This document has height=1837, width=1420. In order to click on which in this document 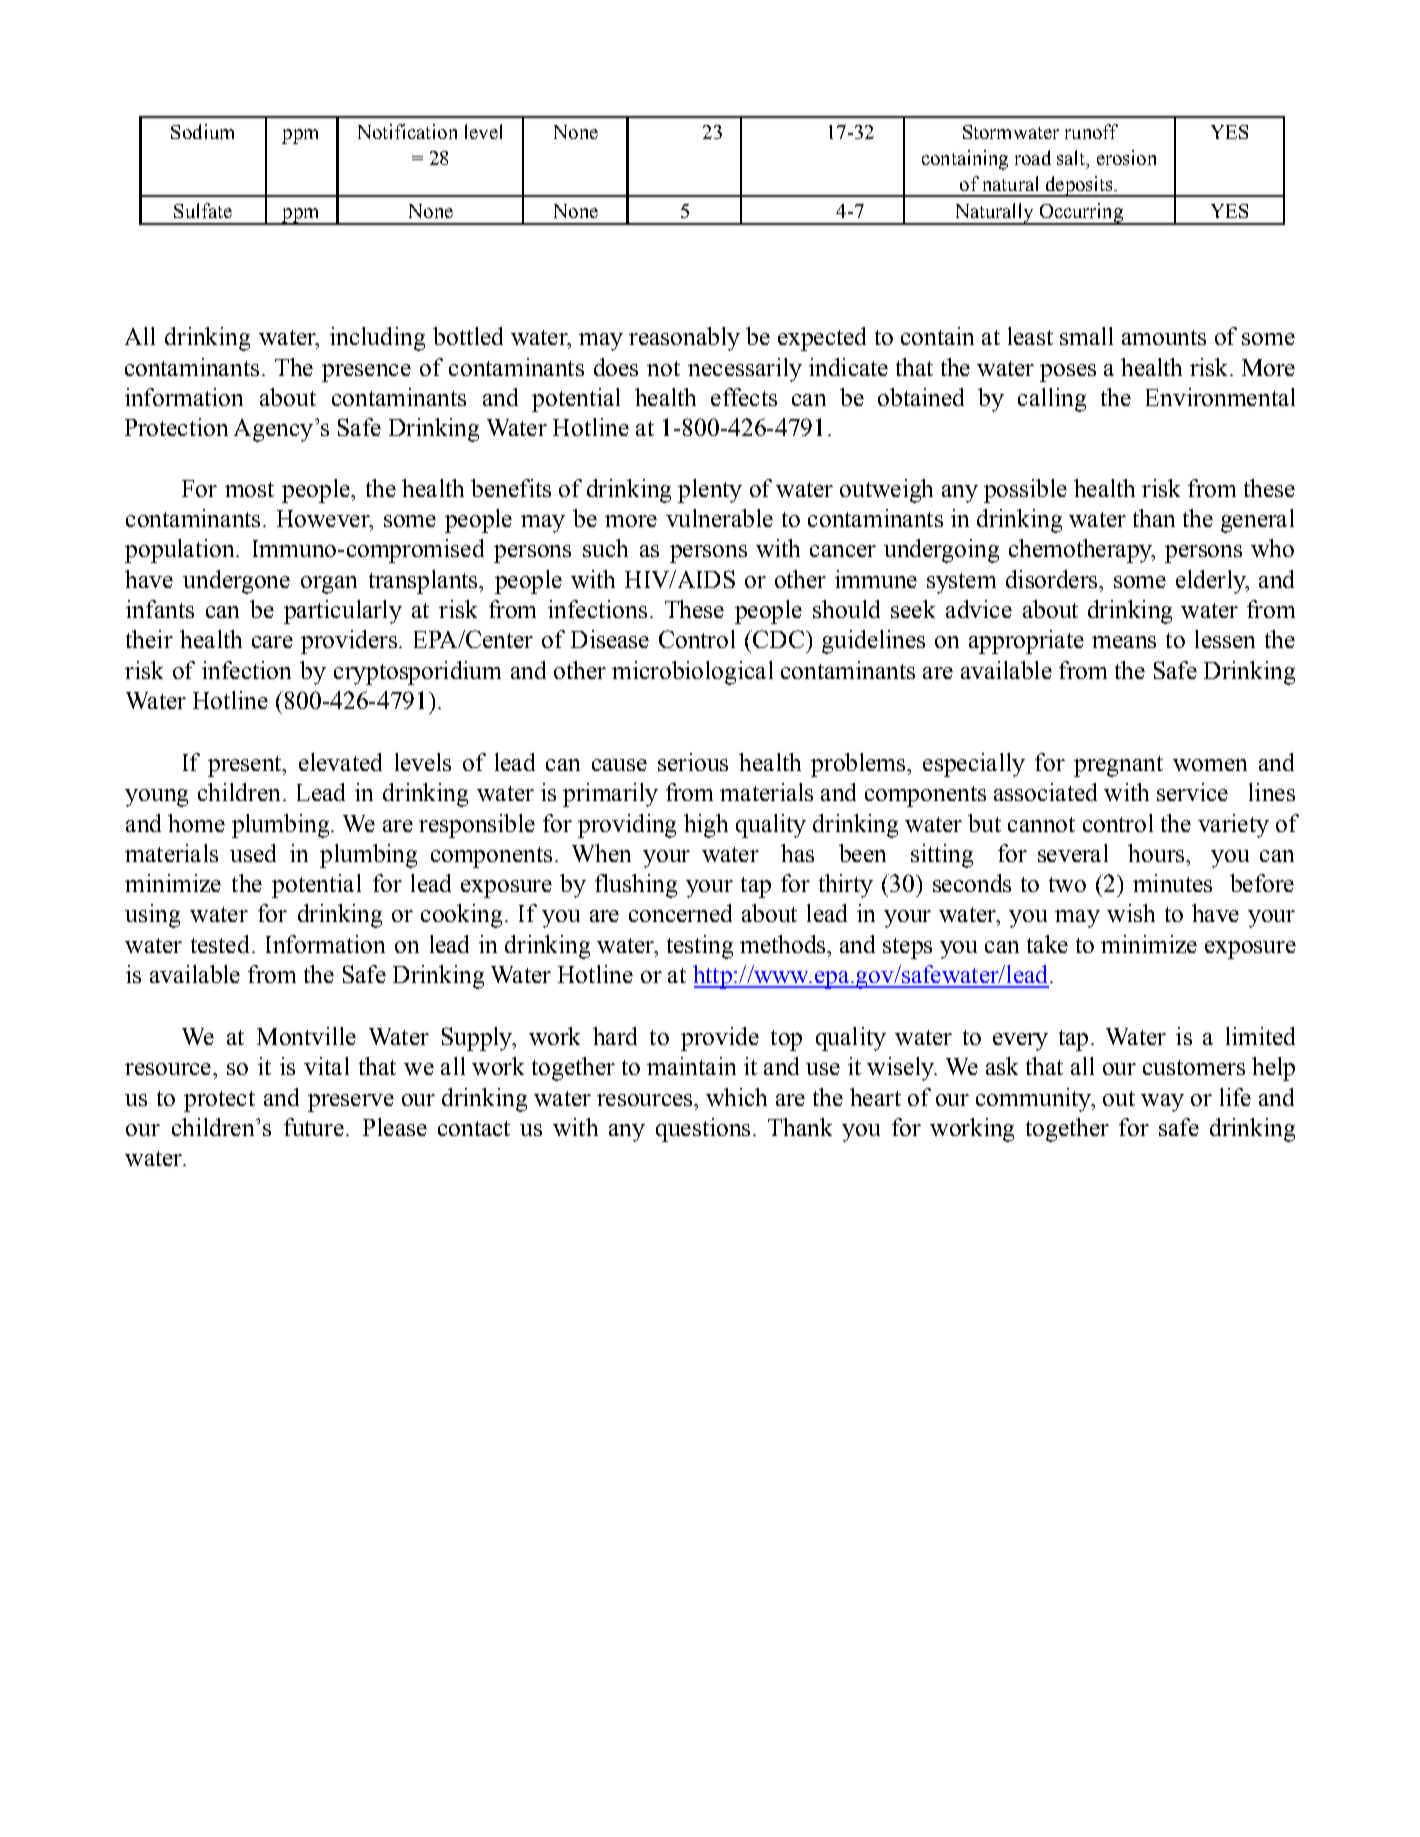, I will do `click(736, 1097)`.
